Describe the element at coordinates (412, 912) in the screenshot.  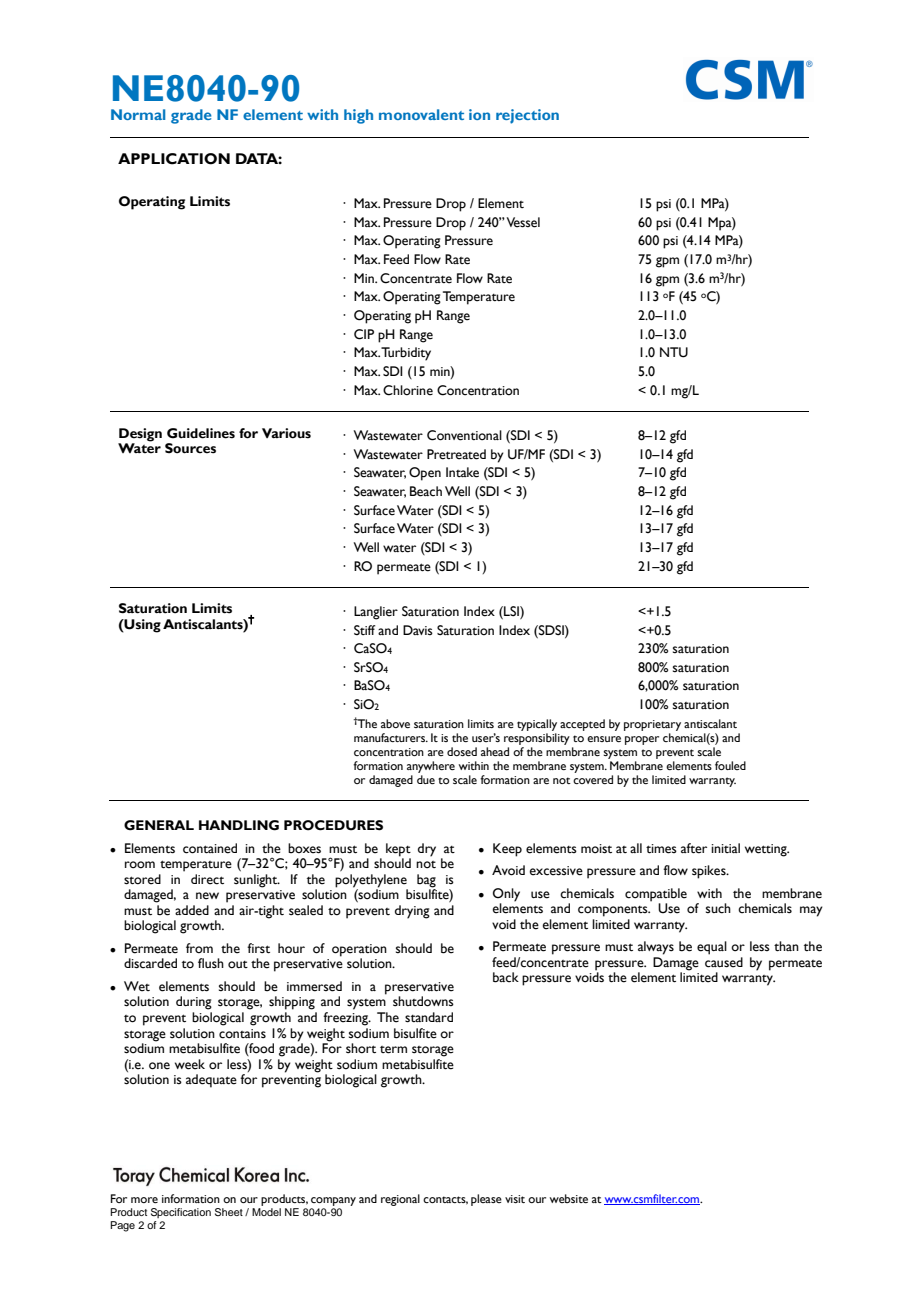
I see `drying` at that location.
